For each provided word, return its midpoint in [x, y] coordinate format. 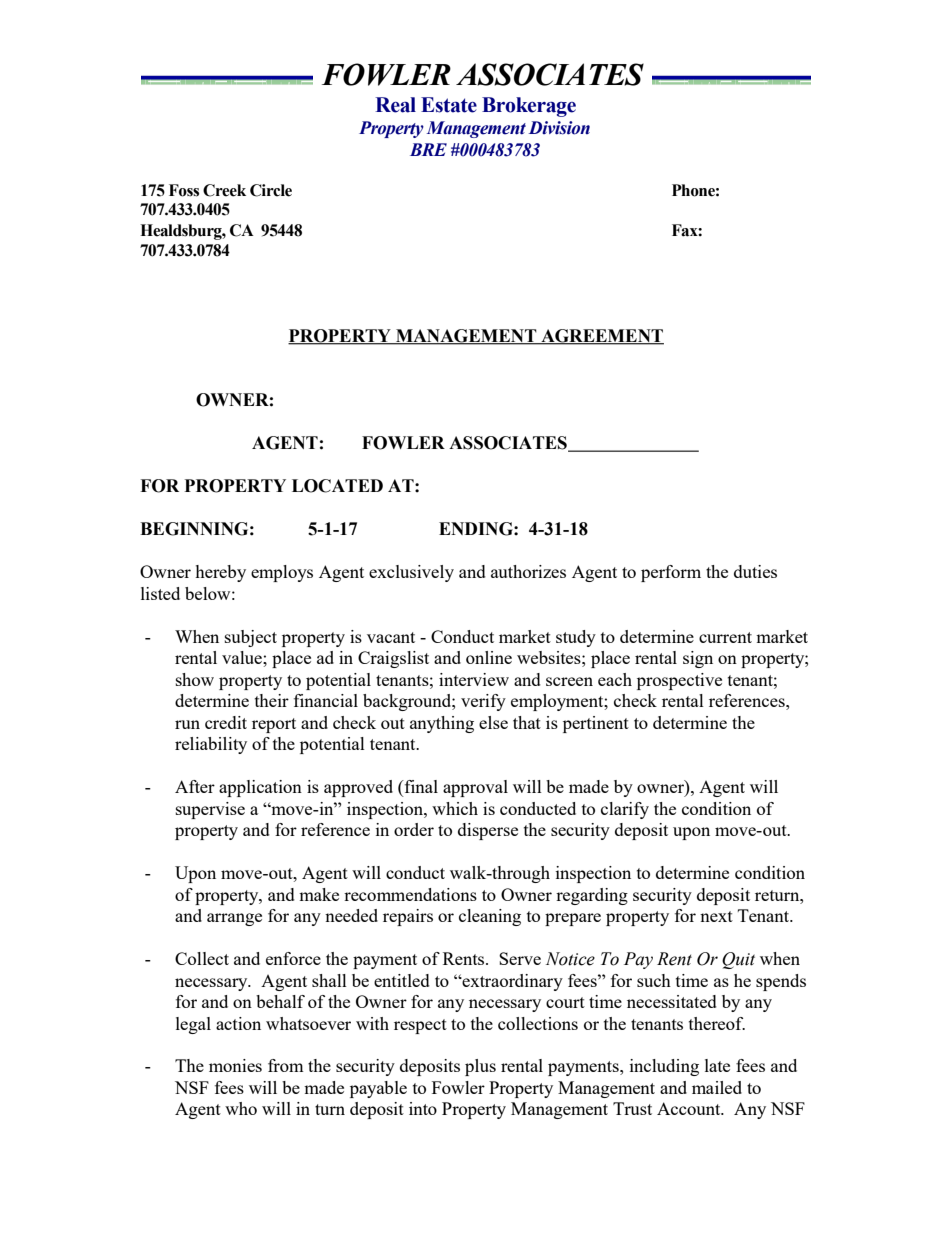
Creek [224, 190]
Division [559, 128]
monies [235, 1065]
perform [671, 573]
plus [480, 1067]
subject [251, 638]
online [489, 657]
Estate [449, 105]
